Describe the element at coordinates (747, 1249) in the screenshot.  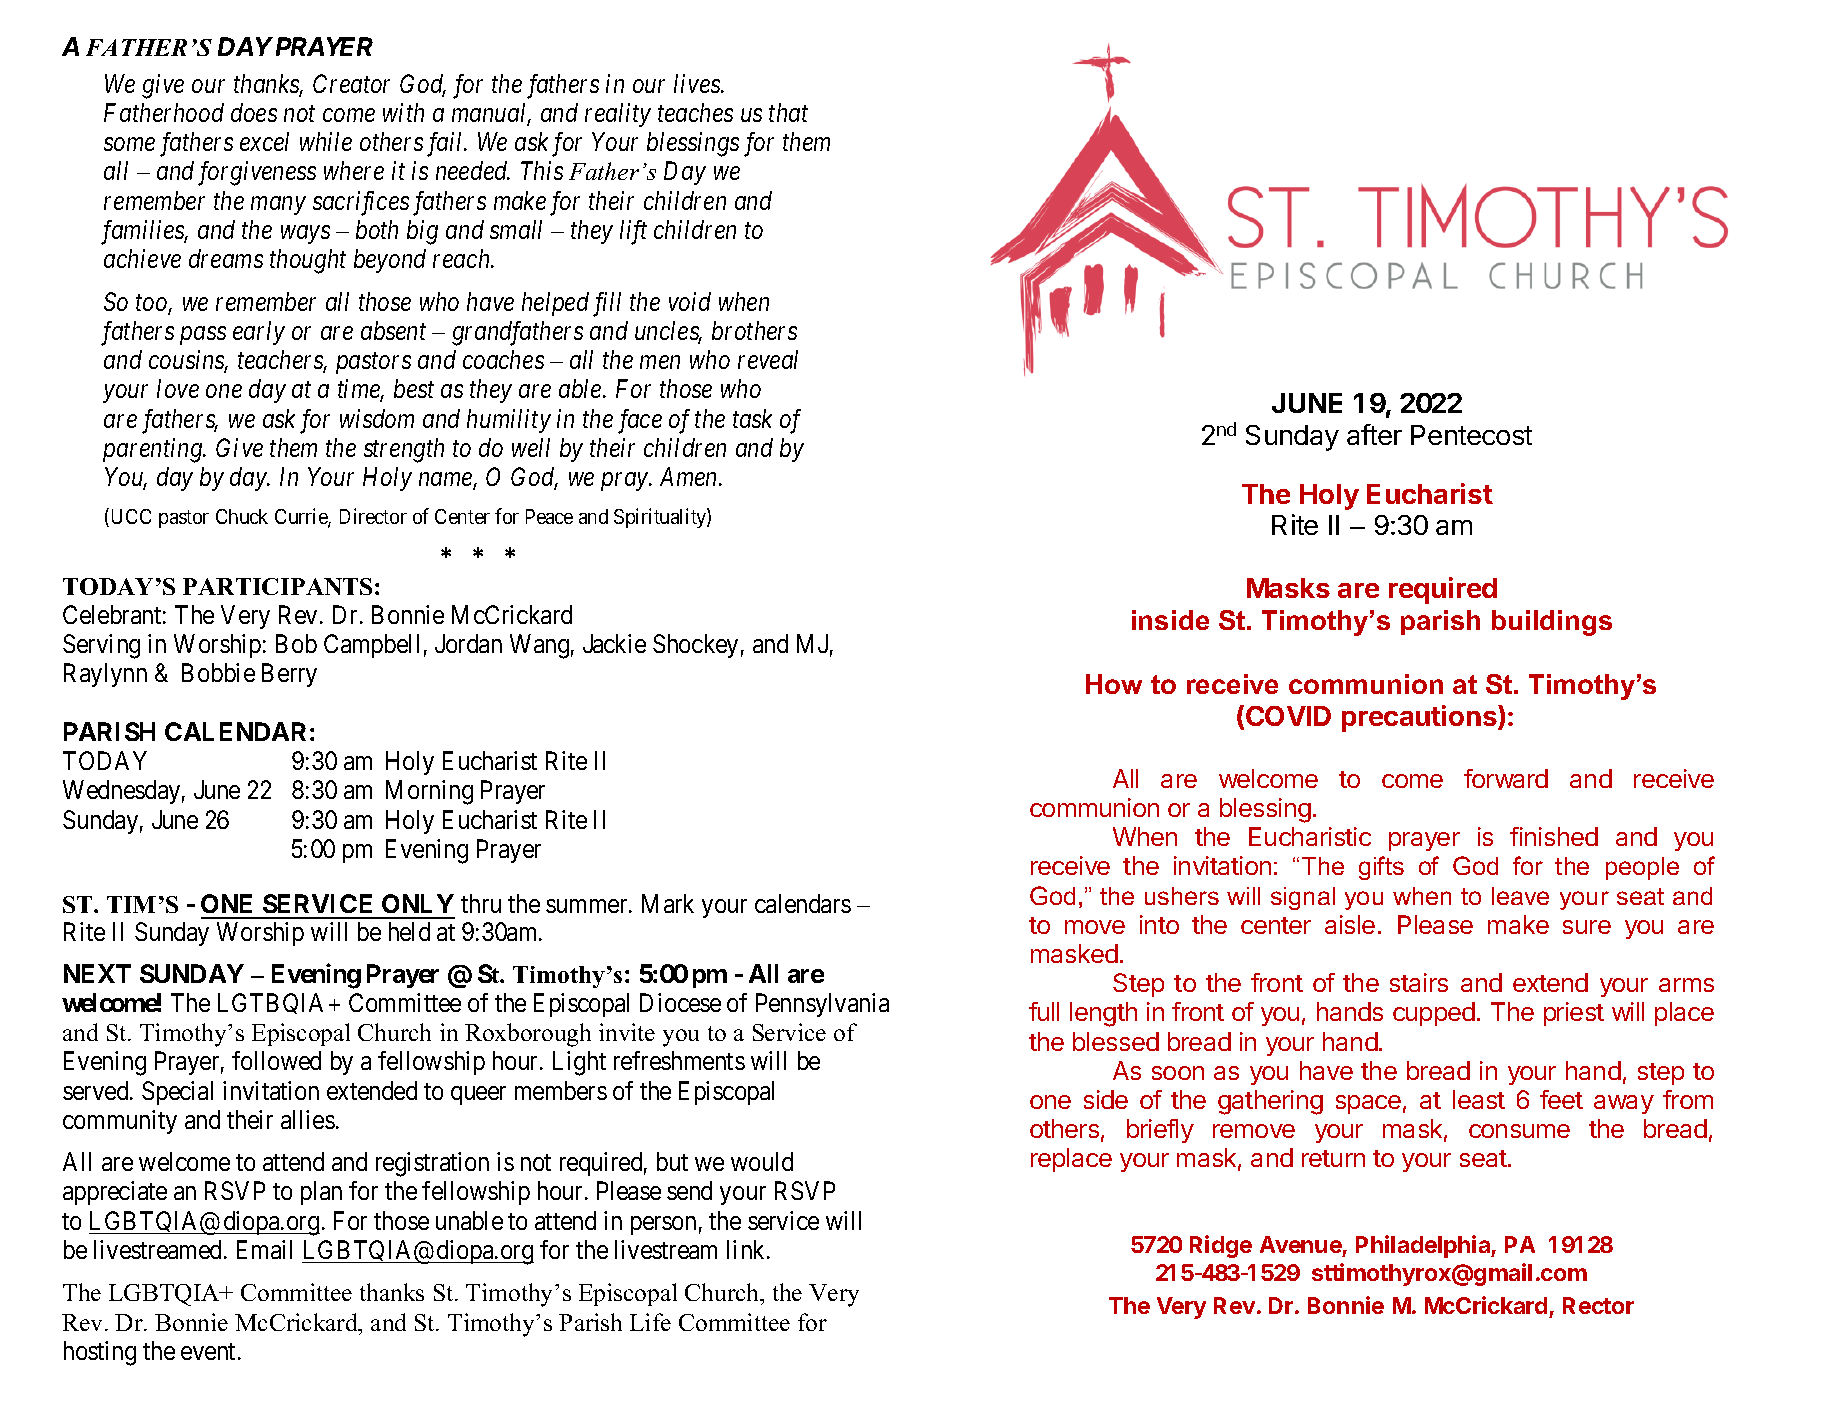
I see `link` at that location.
